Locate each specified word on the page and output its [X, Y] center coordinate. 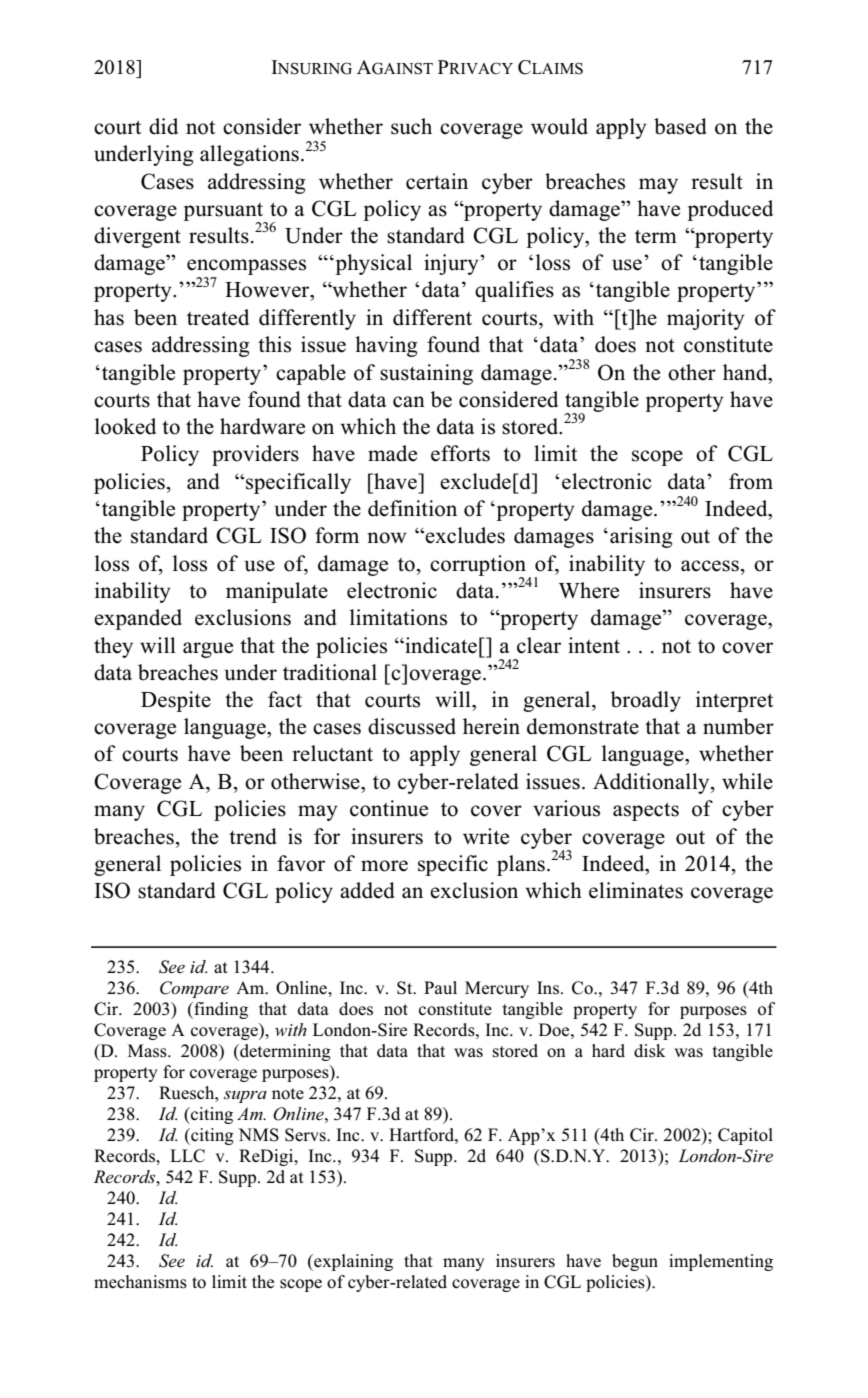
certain [437, 181]
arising [641, 537]
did [163, 126]
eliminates [636, 890]
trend [253, 836]
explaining [352, 1262]
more [384, 866]
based [680, 126]
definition [412, 508]
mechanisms [140, 1282]
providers [255, 455]
